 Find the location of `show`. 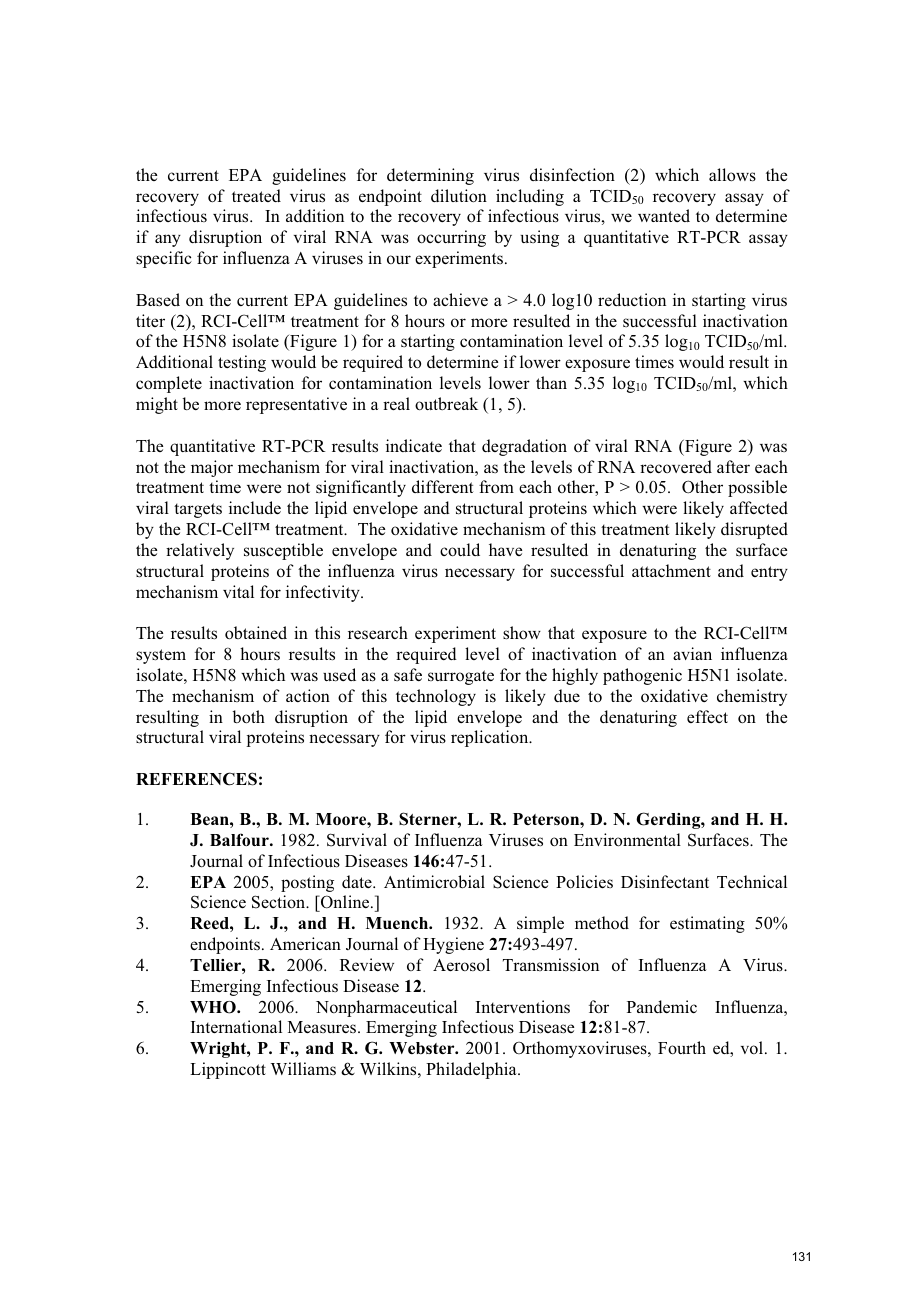

show is located at coordinates (522, 633).
